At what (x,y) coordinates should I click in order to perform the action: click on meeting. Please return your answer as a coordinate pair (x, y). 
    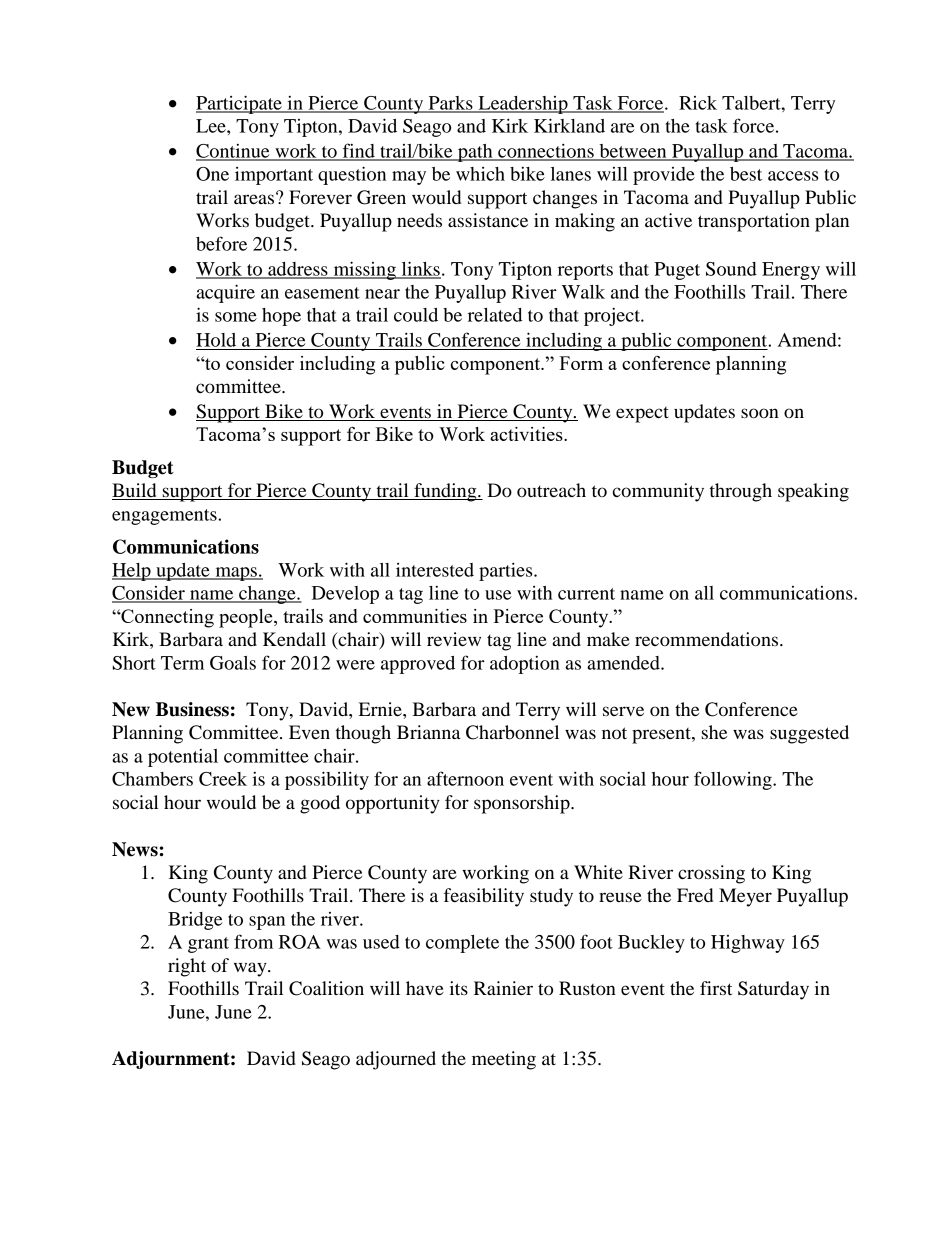
    Looking at the image, I should click on (504, 1060).
